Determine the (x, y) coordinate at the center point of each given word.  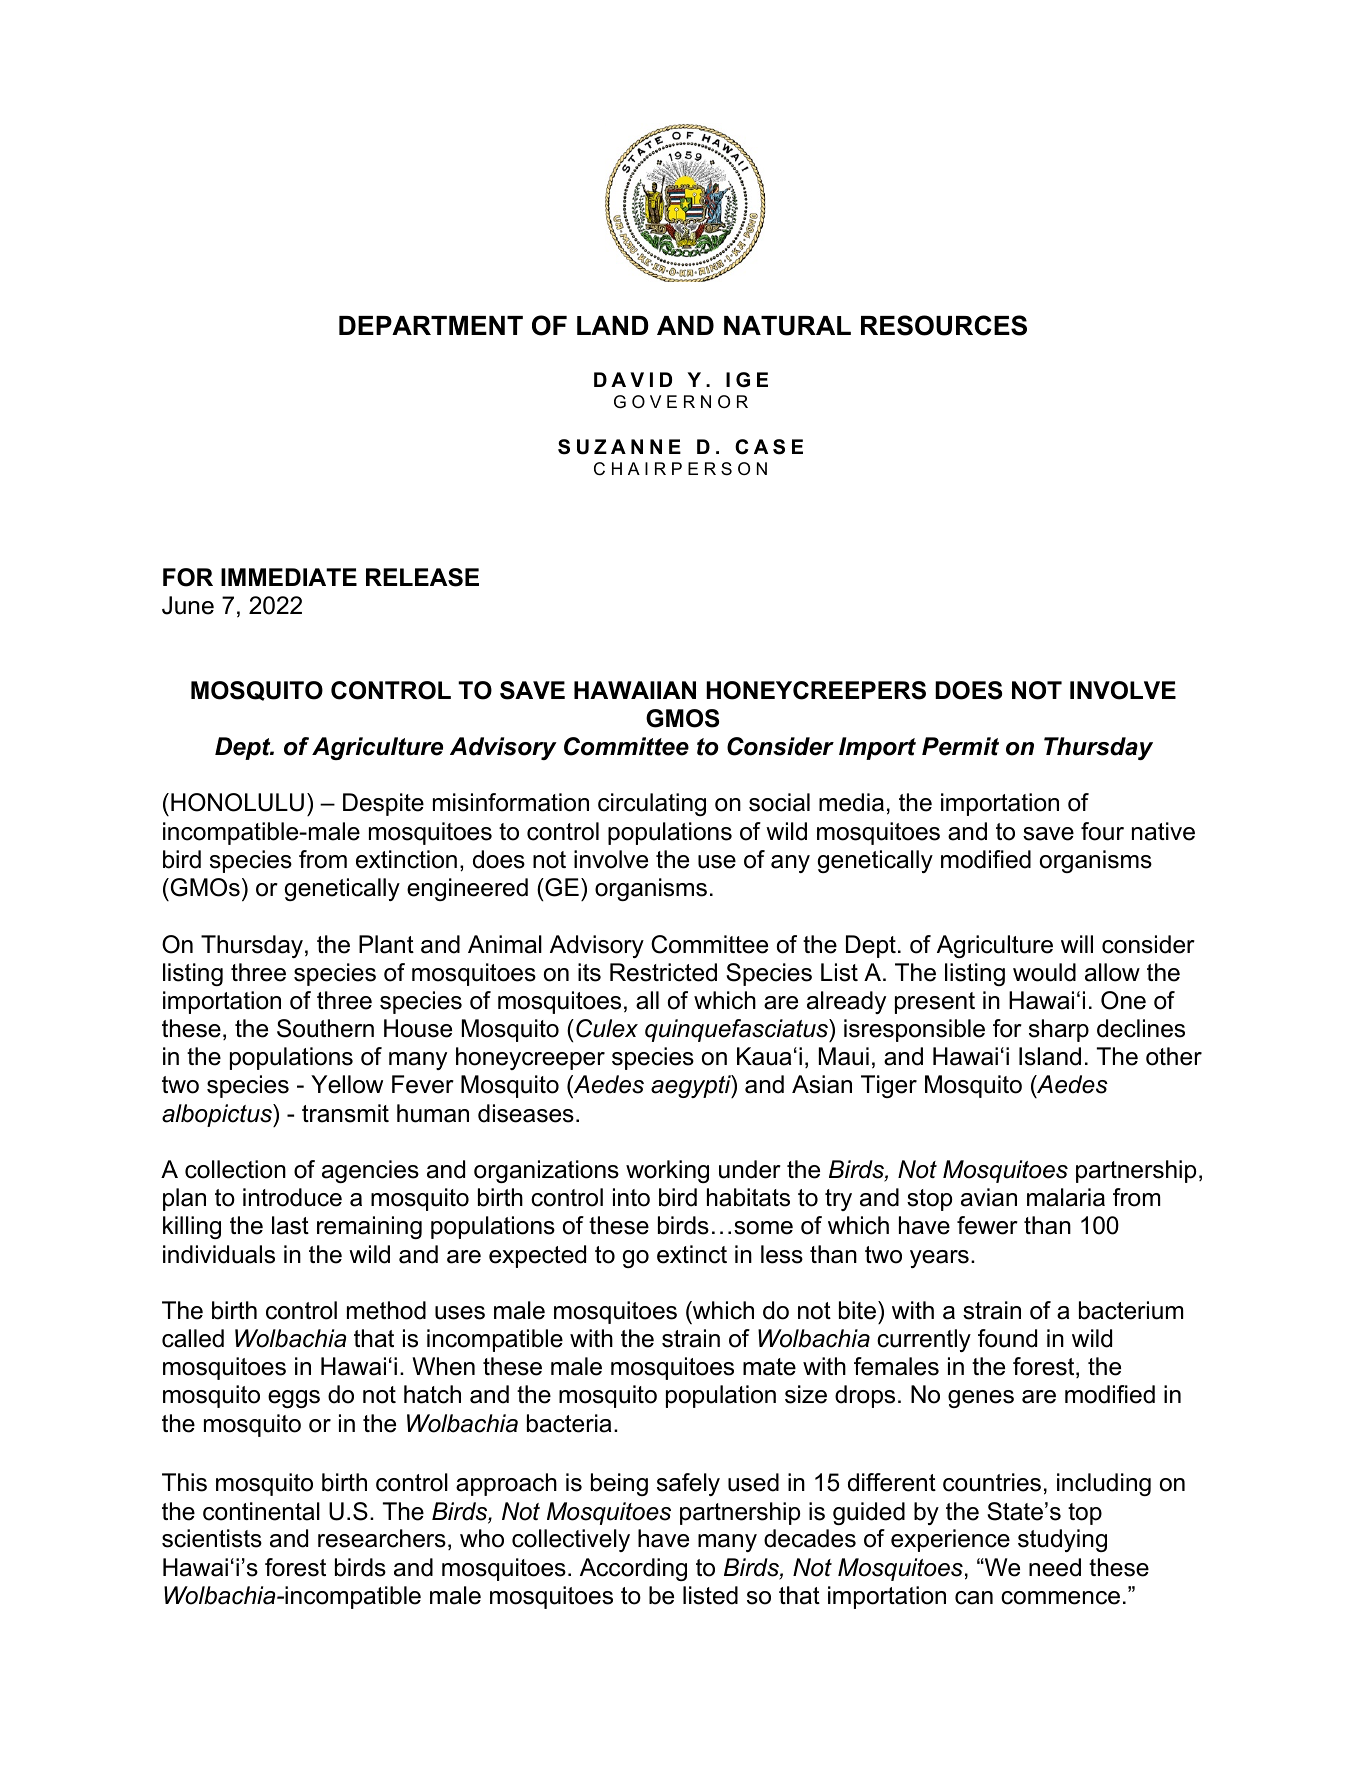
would (1044, 972)
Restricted (663, 972)
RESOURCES (944, 325)
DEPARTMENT (431, 325)
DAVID (633, 379)
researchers (382, 1538)
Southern (325, 1028)
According (633, 1569)
